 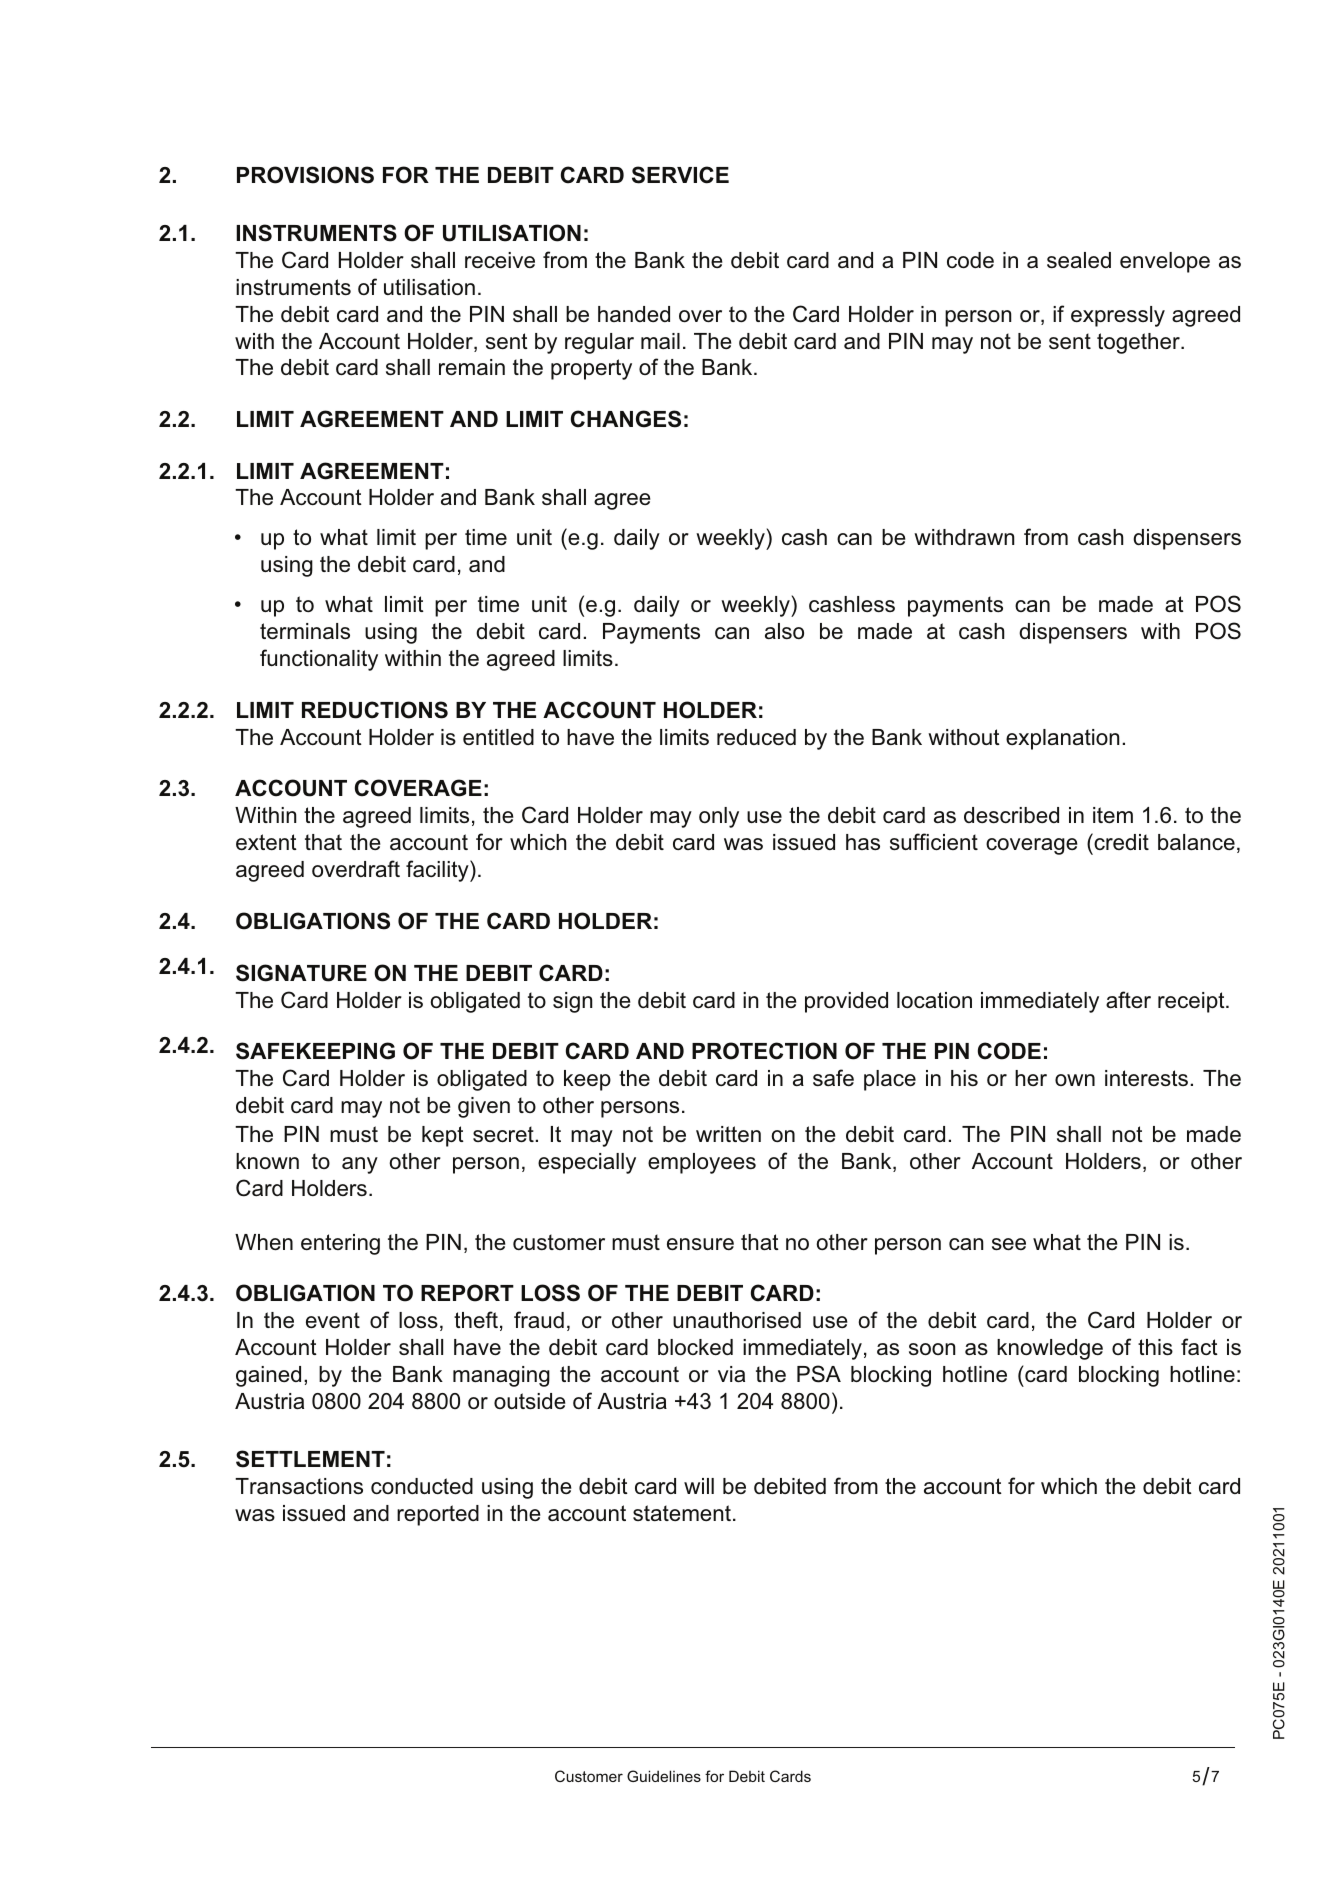 What do you see at coordinates (305, 631) in the screenshot?
I see `terminals` at bounding box center [305, 631].
